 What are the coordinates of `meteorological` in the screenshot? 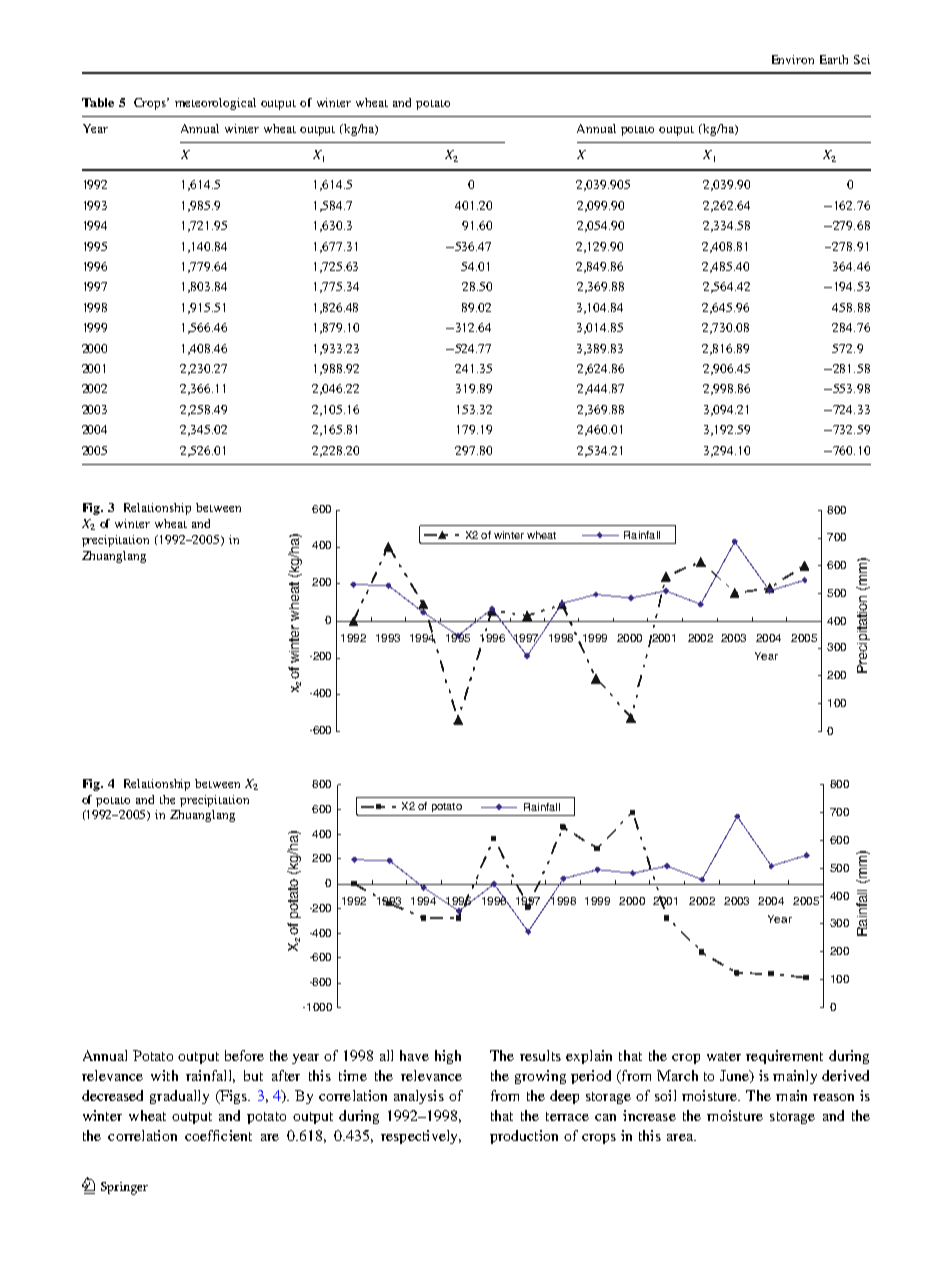 It's located at (215, 104).
